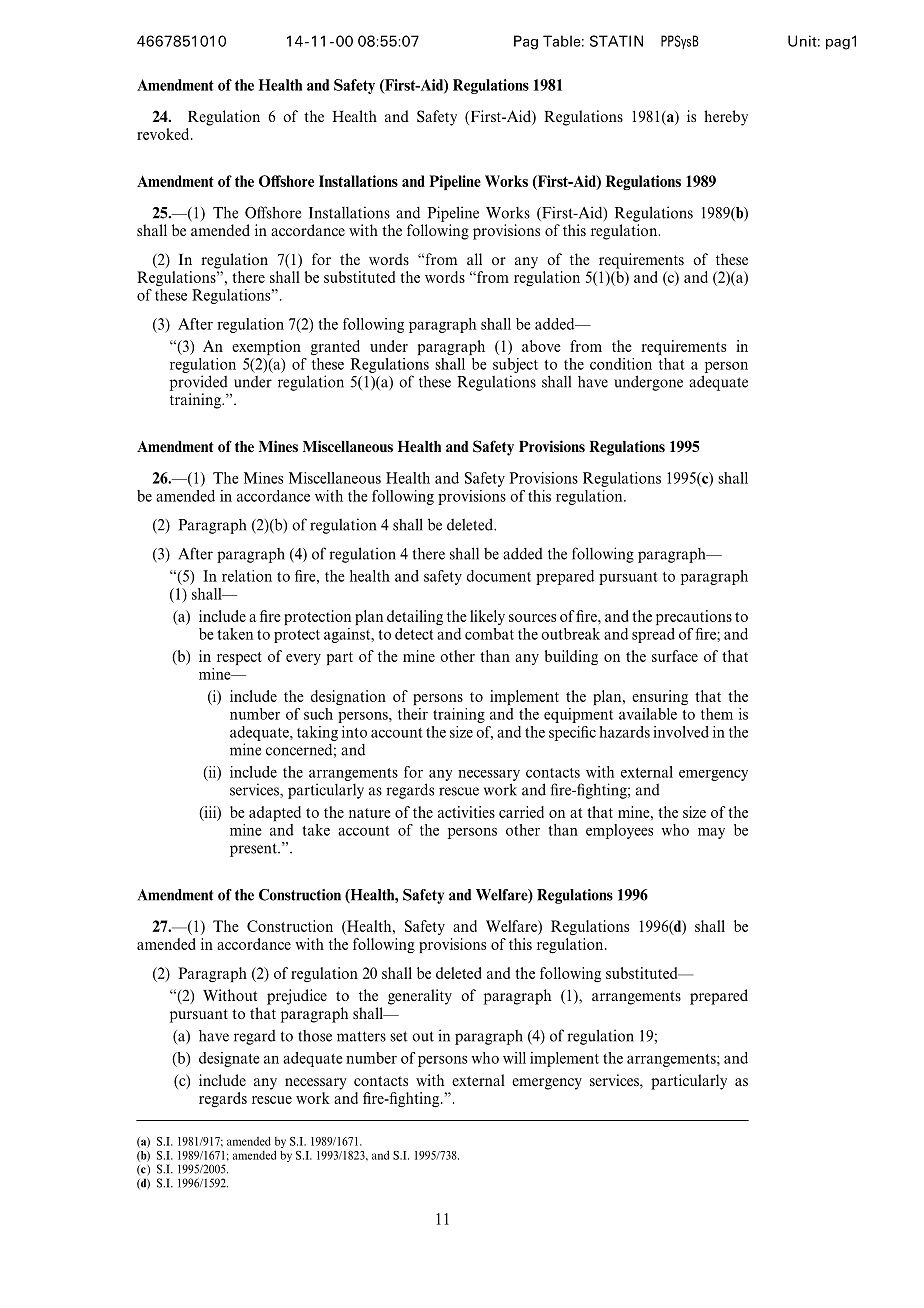 This document has height=1308, width=924. Describe the element at coordinates (726, 118) in the document. I see `hereby` at that location.
